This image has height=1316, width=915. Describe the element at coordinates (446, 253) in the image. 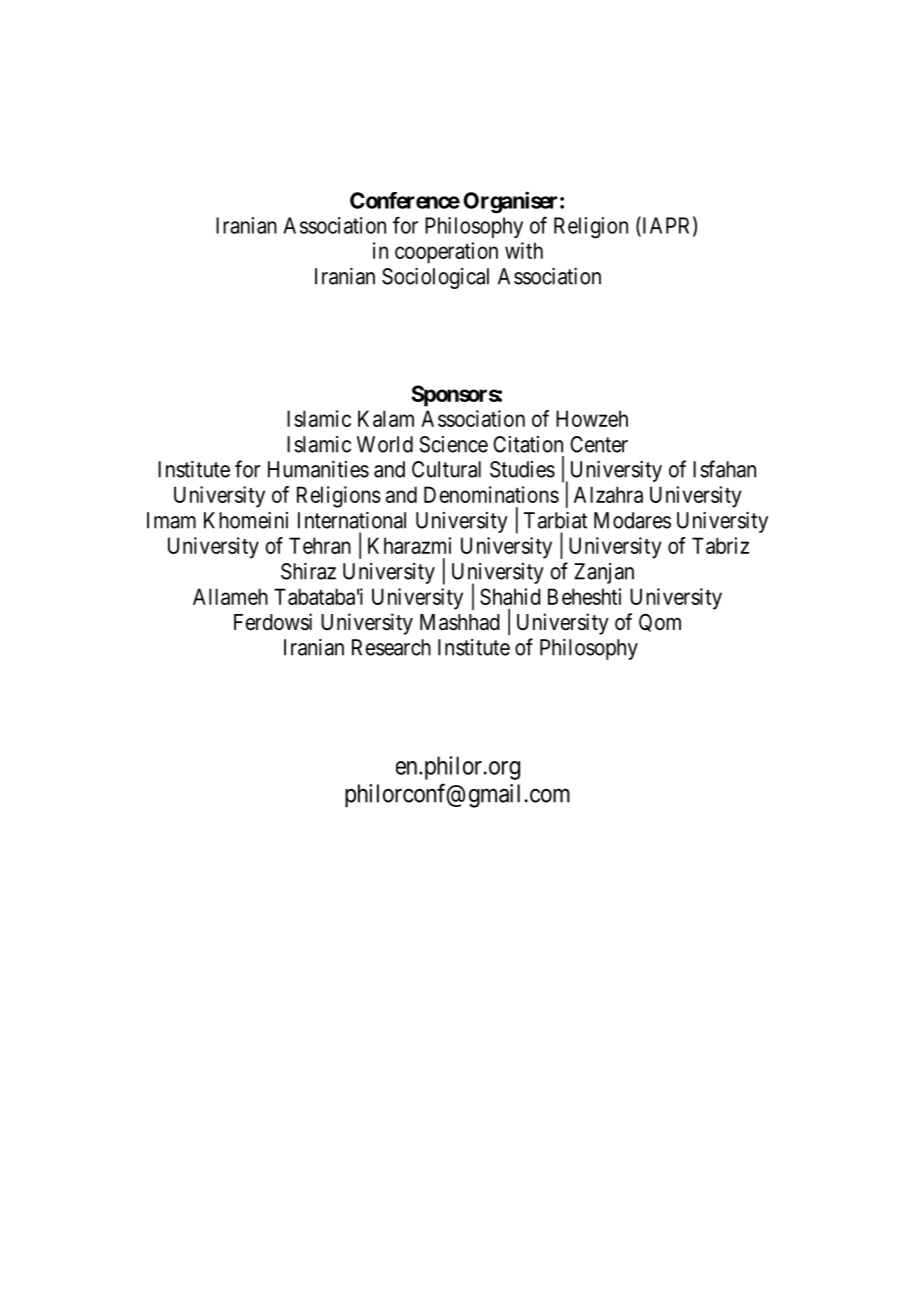

I see `cooperation` at that location.
